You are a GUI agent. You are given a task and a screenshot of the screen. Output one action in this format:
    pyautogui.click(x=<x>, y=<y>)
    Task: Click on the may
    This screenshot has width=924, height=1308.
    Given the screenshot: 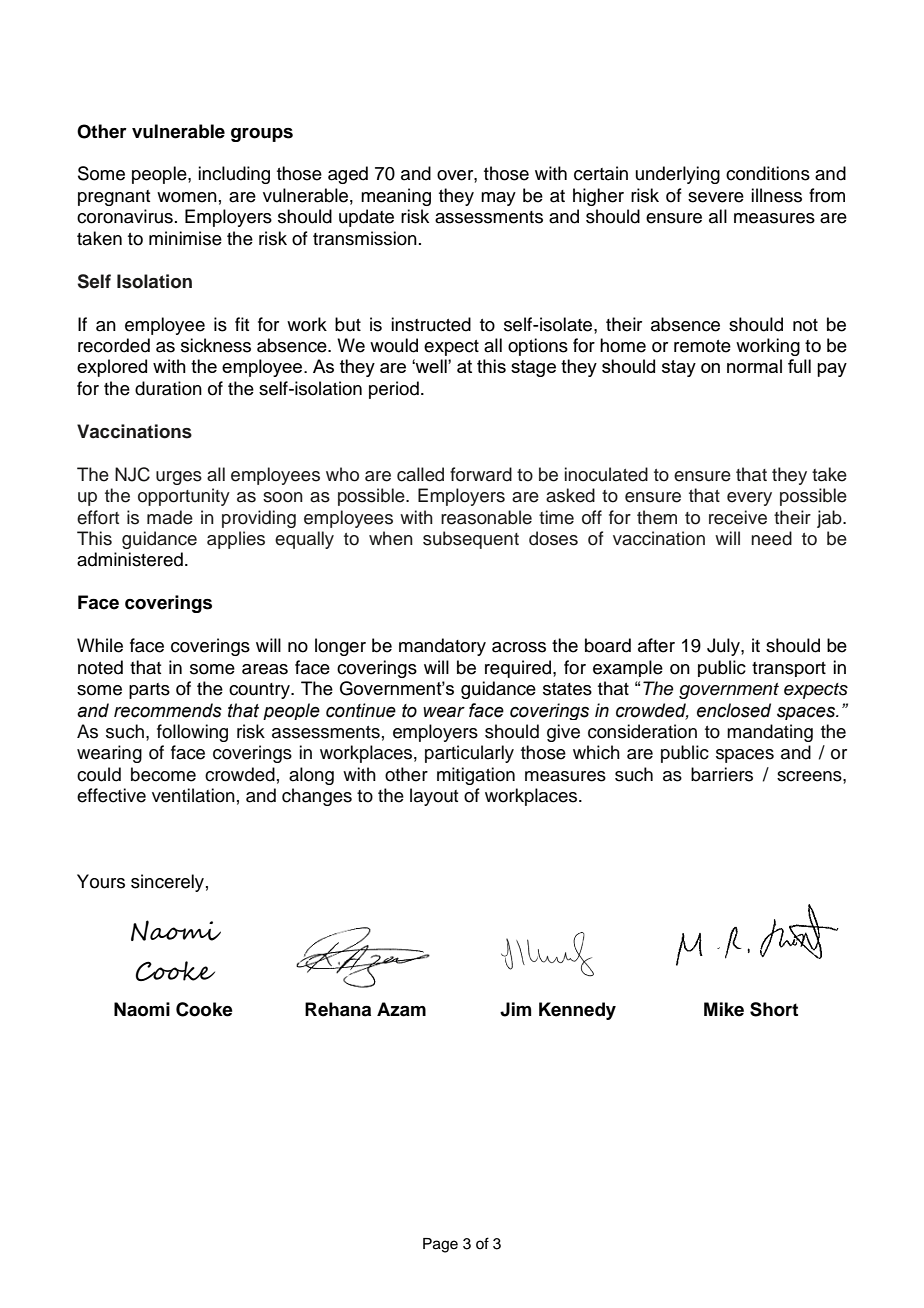 What is the action you would take?
    pyautogui.click(x=498, y=199)
